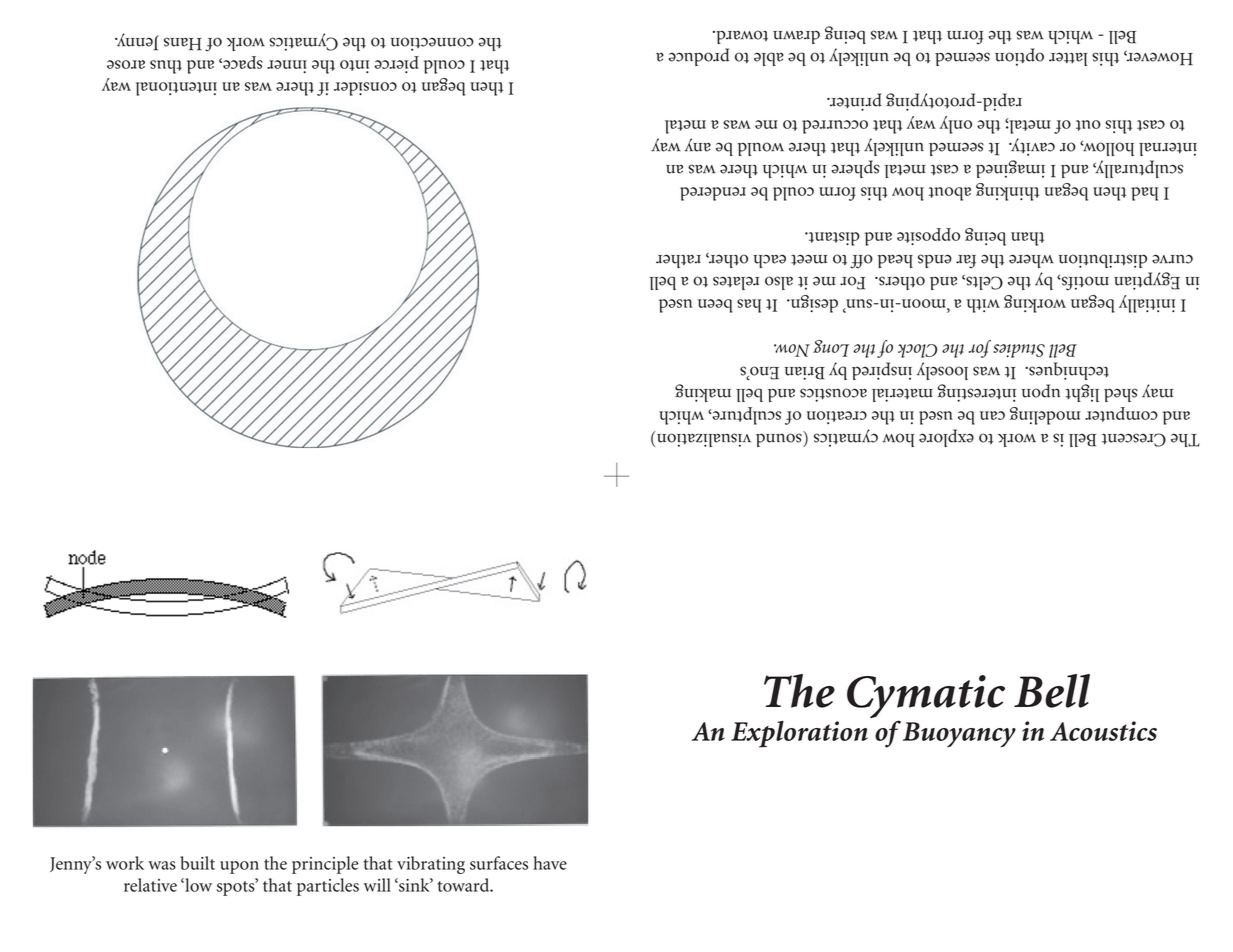 This screenshot has width=1233, height=952. I want to click on have, so click(550, 863).
